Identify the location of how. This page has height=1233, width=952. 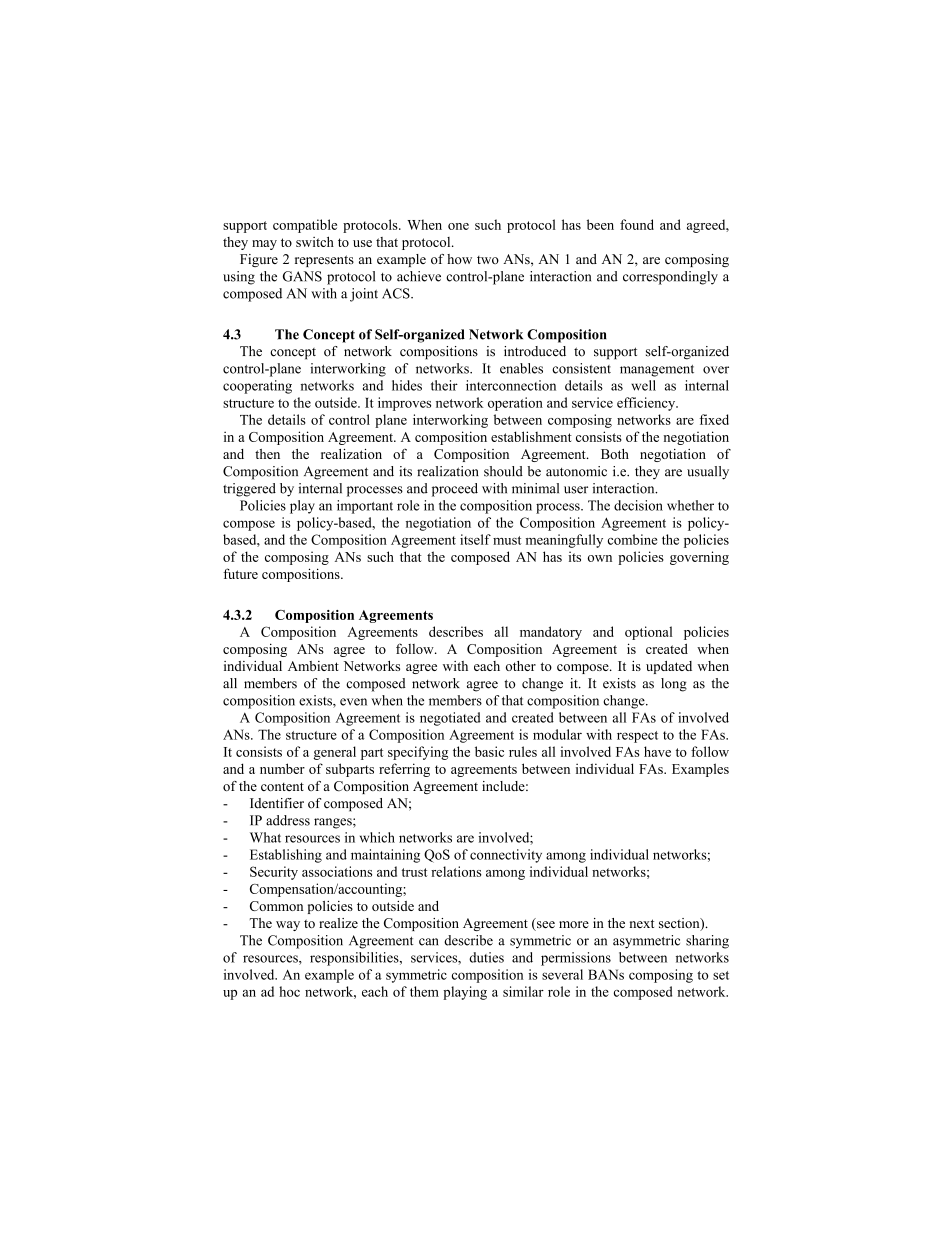
(459, 259).
